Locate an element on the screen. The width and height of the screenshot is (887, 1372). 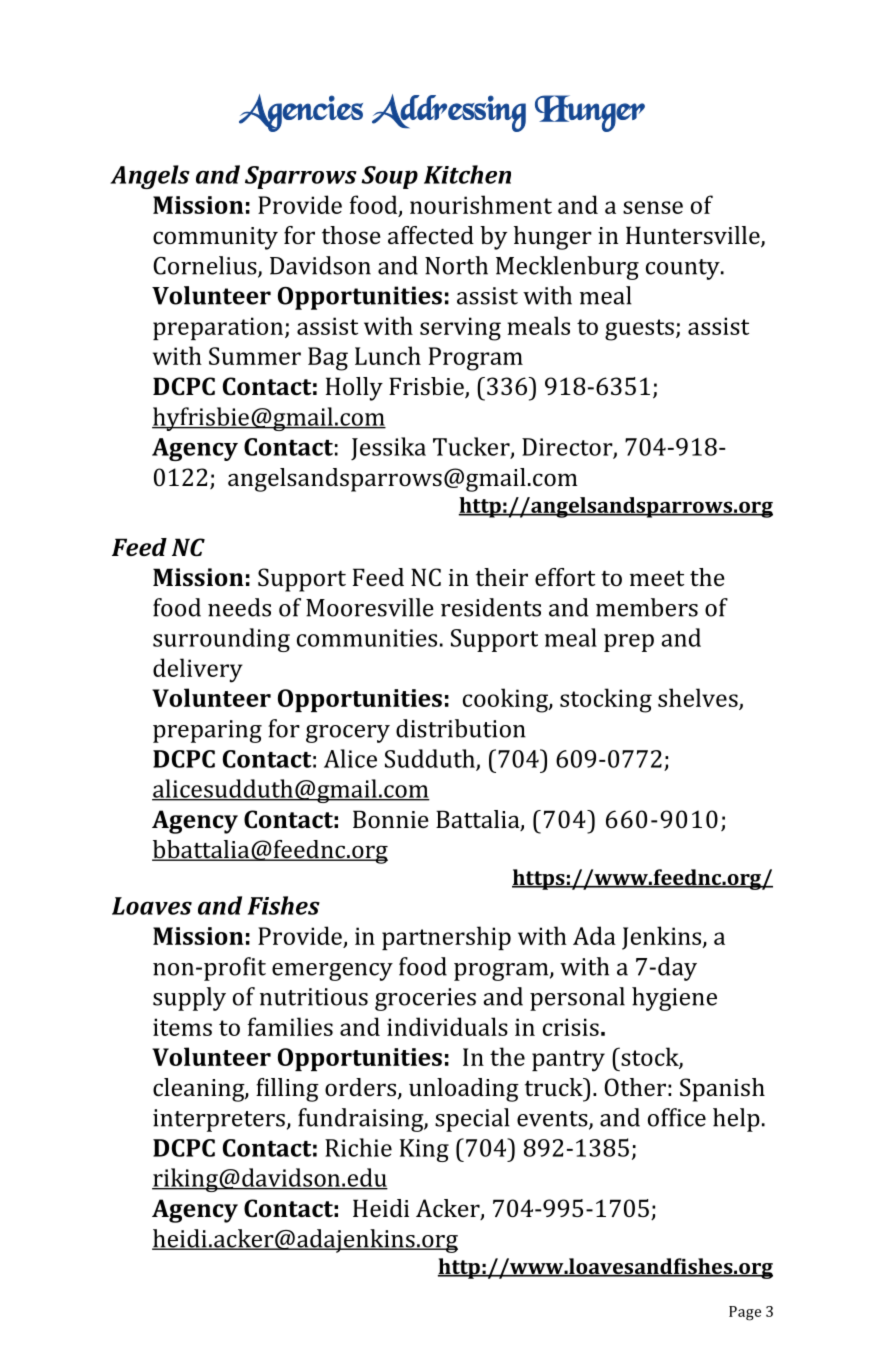
special is located at coordinates (472, 1120).
